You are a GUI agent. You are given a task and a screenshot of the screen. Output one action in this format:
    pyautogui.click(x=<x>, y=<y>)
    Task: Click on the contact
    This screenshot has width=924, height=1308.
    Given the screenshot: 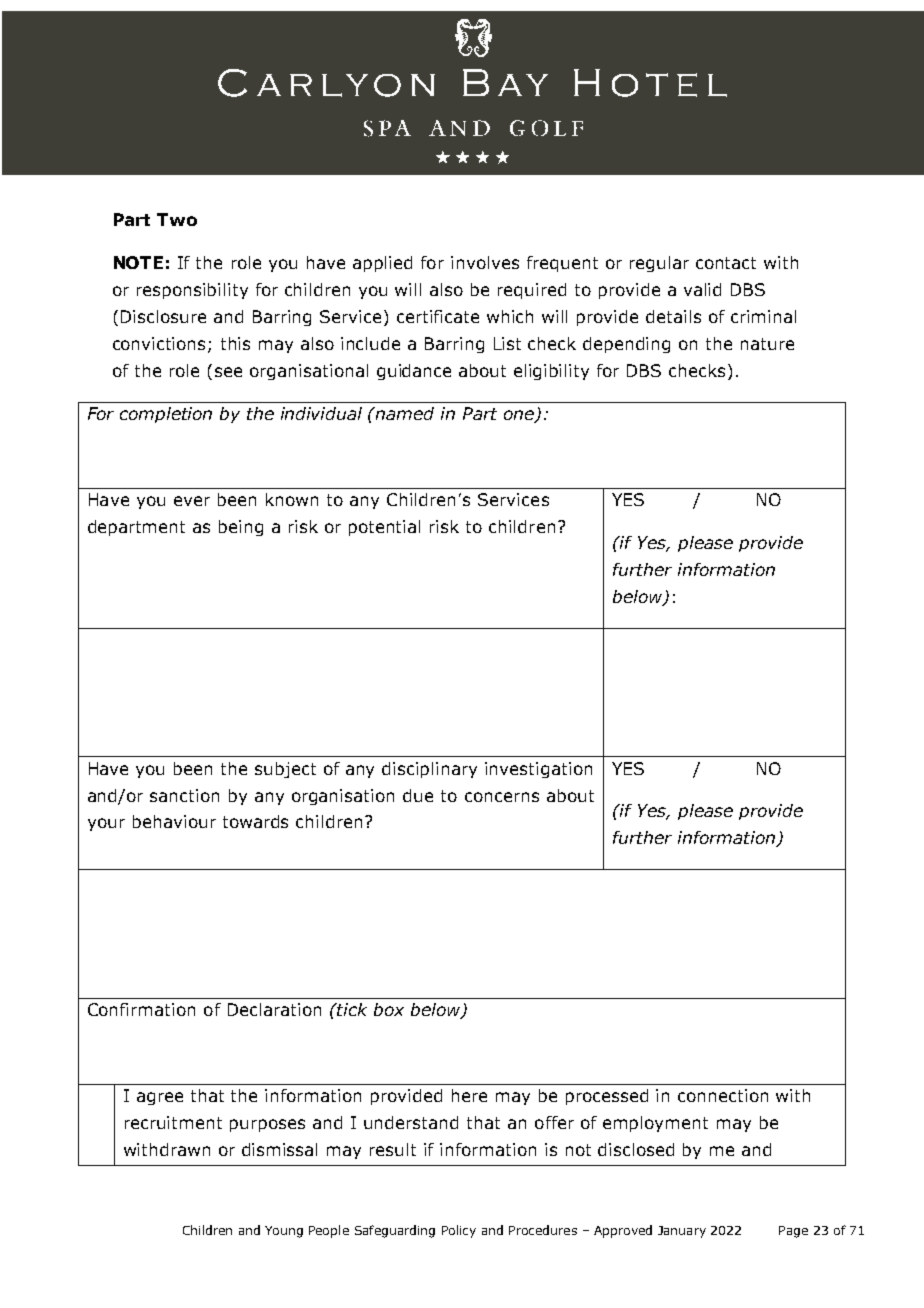 What is the action you would take?
    pyautogui.click(x=726, y=263)
